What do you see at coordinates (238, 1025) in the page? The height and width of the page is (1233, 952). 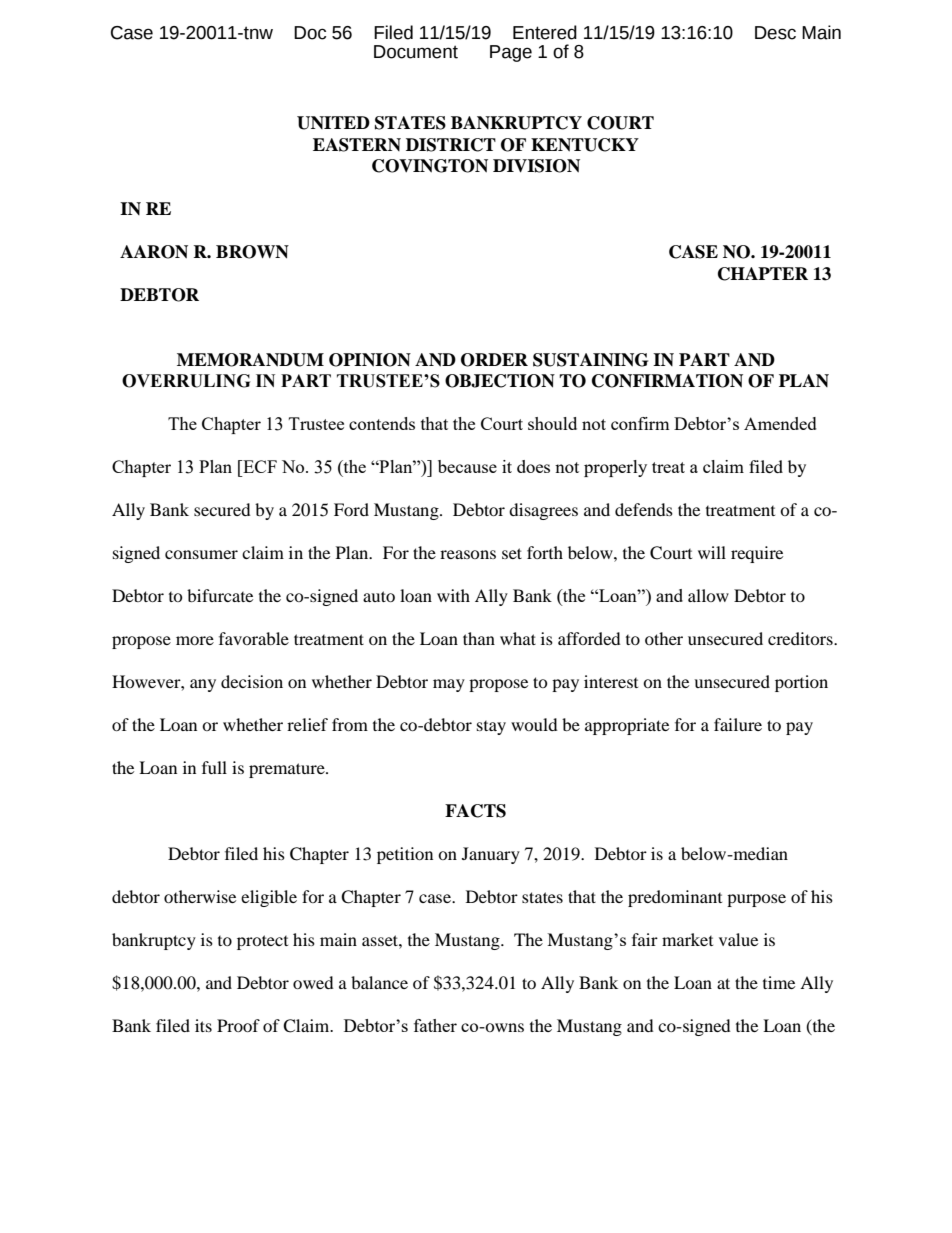 I see `Proof` at bounding box center [238, 1025].
